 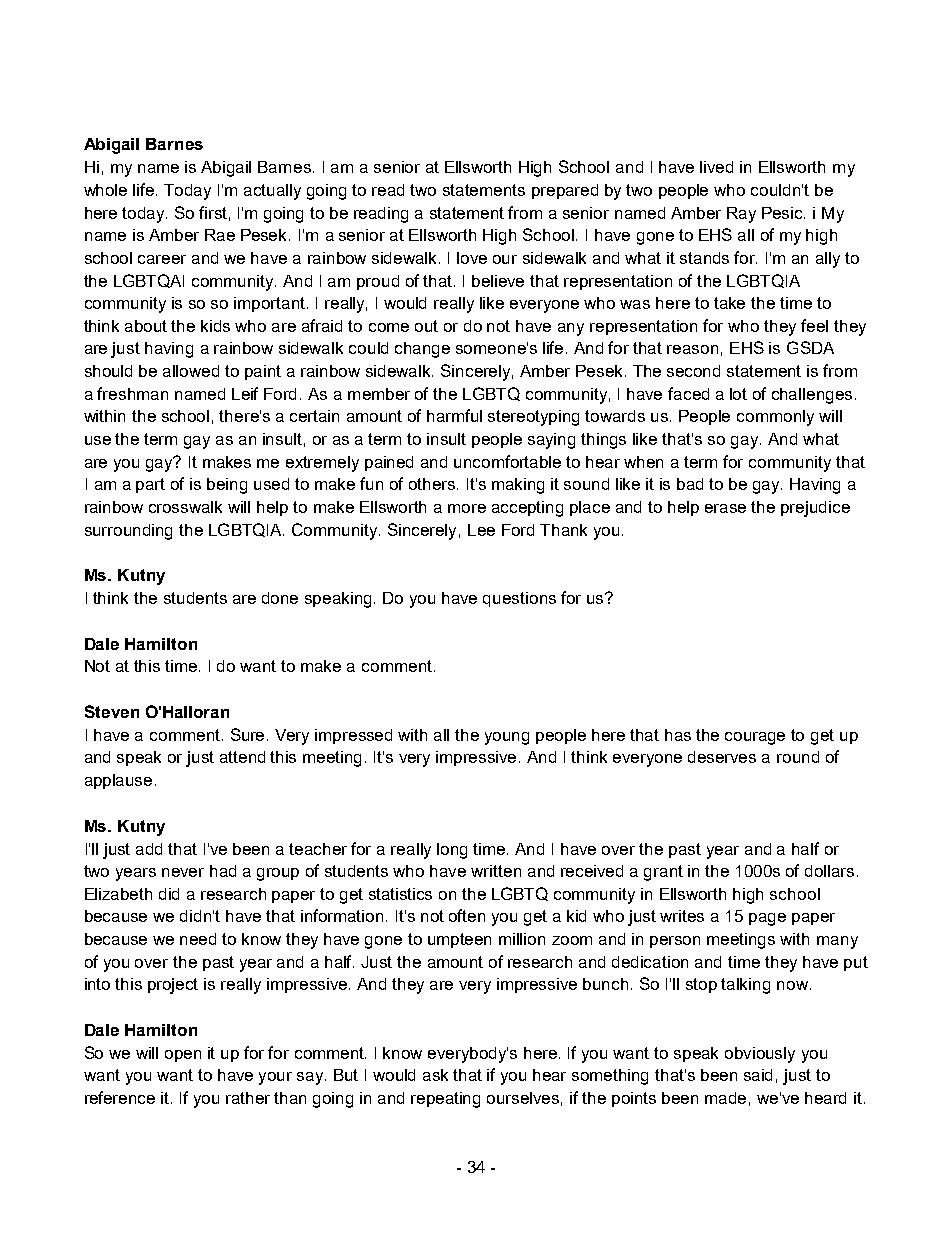 I want to click on open, so click(x=183, y=1056).
